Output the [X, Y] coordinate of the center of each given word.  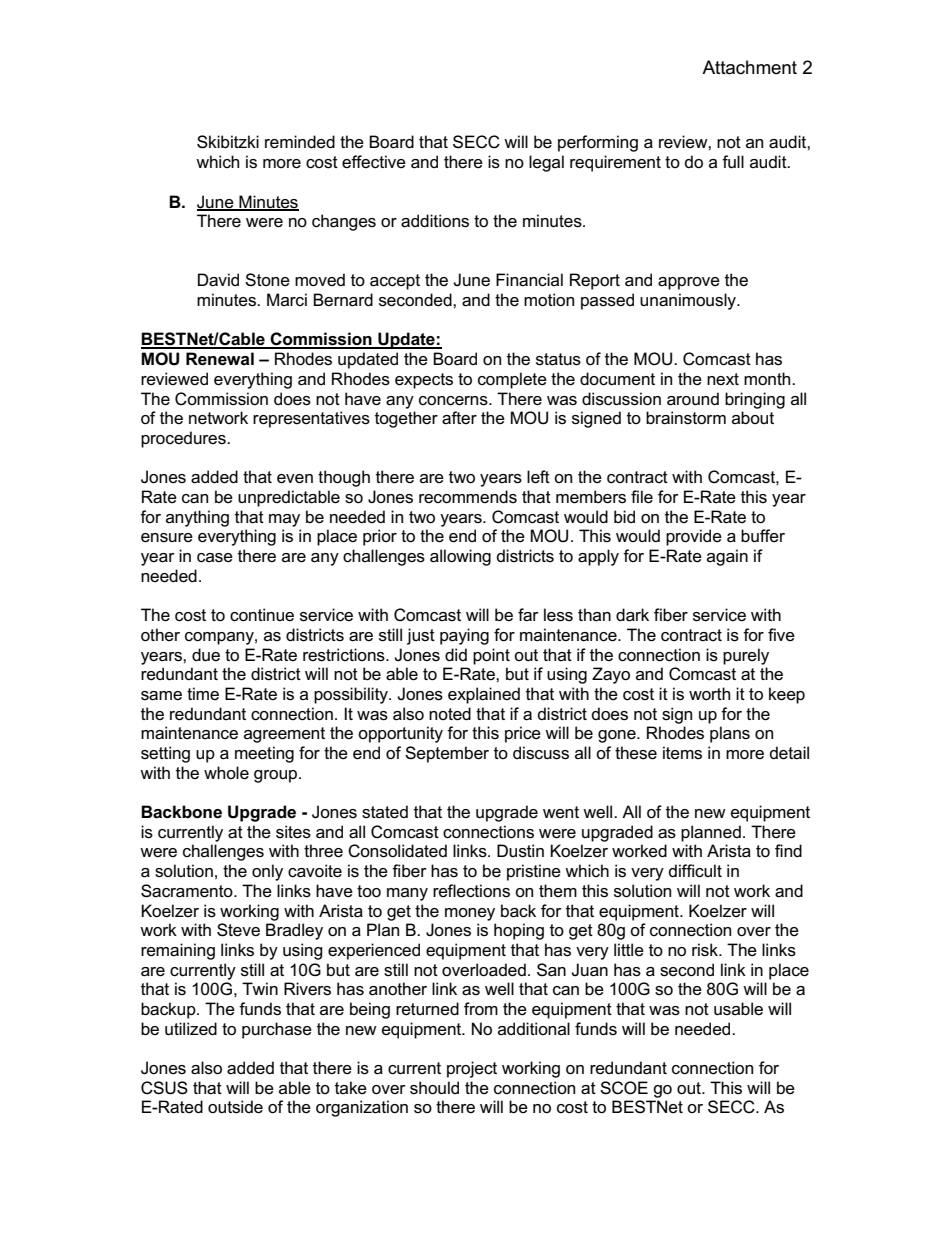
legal [546, 163]
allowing [460, 557]
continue [262, 615]
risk [706, 950]
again [727, 557]
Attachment [749, 67]
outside [235, 1107]
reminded [300, 142]
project [472, 1069]
